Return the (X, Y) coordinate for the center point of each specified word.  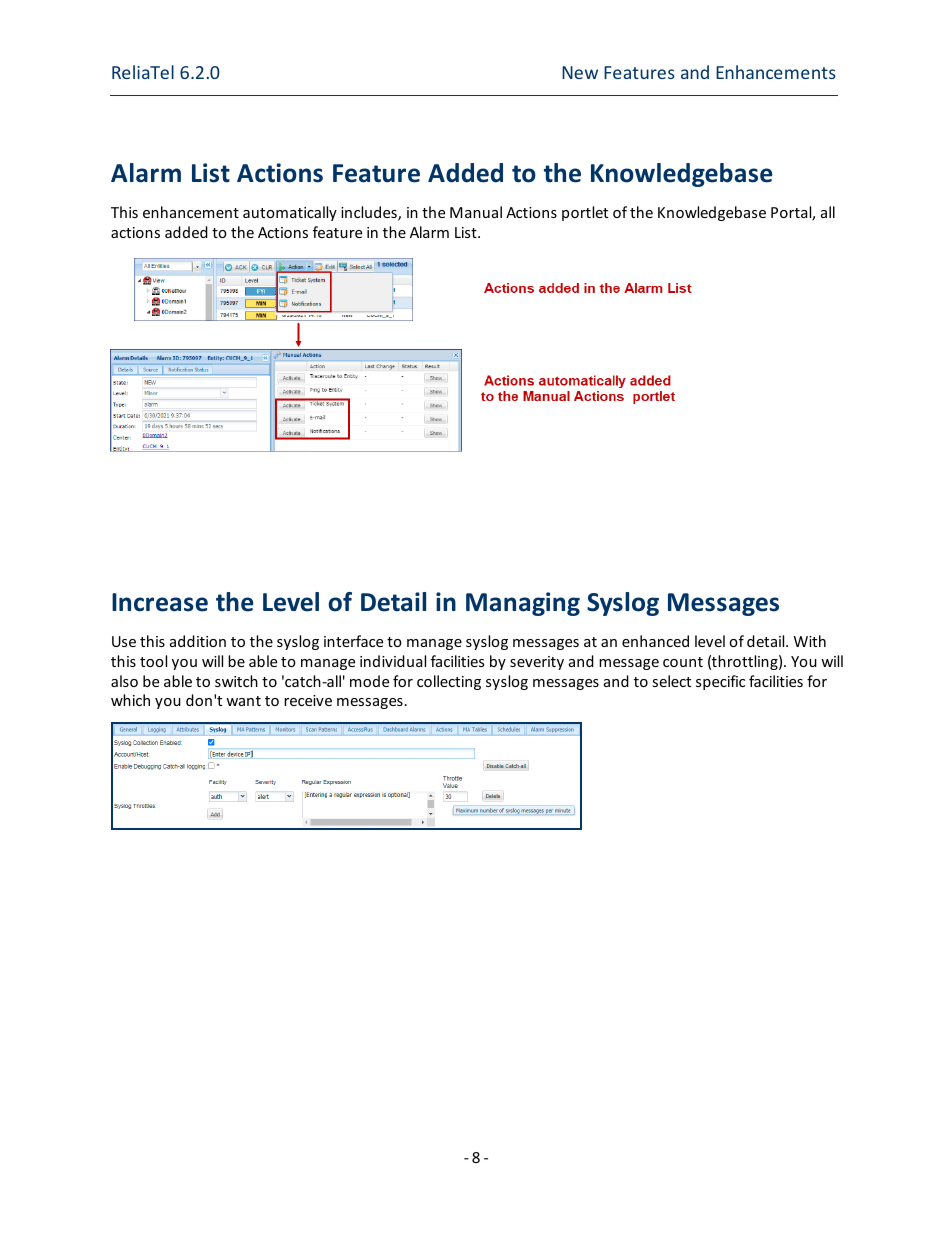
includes (370, 213)
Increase (160, 602)
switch (236, 681)
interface (353, 641)
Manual (476, 212)
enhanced (655, 641)
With (810, 641)
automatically (290, 213)
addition (198, 641)
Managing (523, 604)
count (683, 662)
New (580, 72)
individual (393, 661)
